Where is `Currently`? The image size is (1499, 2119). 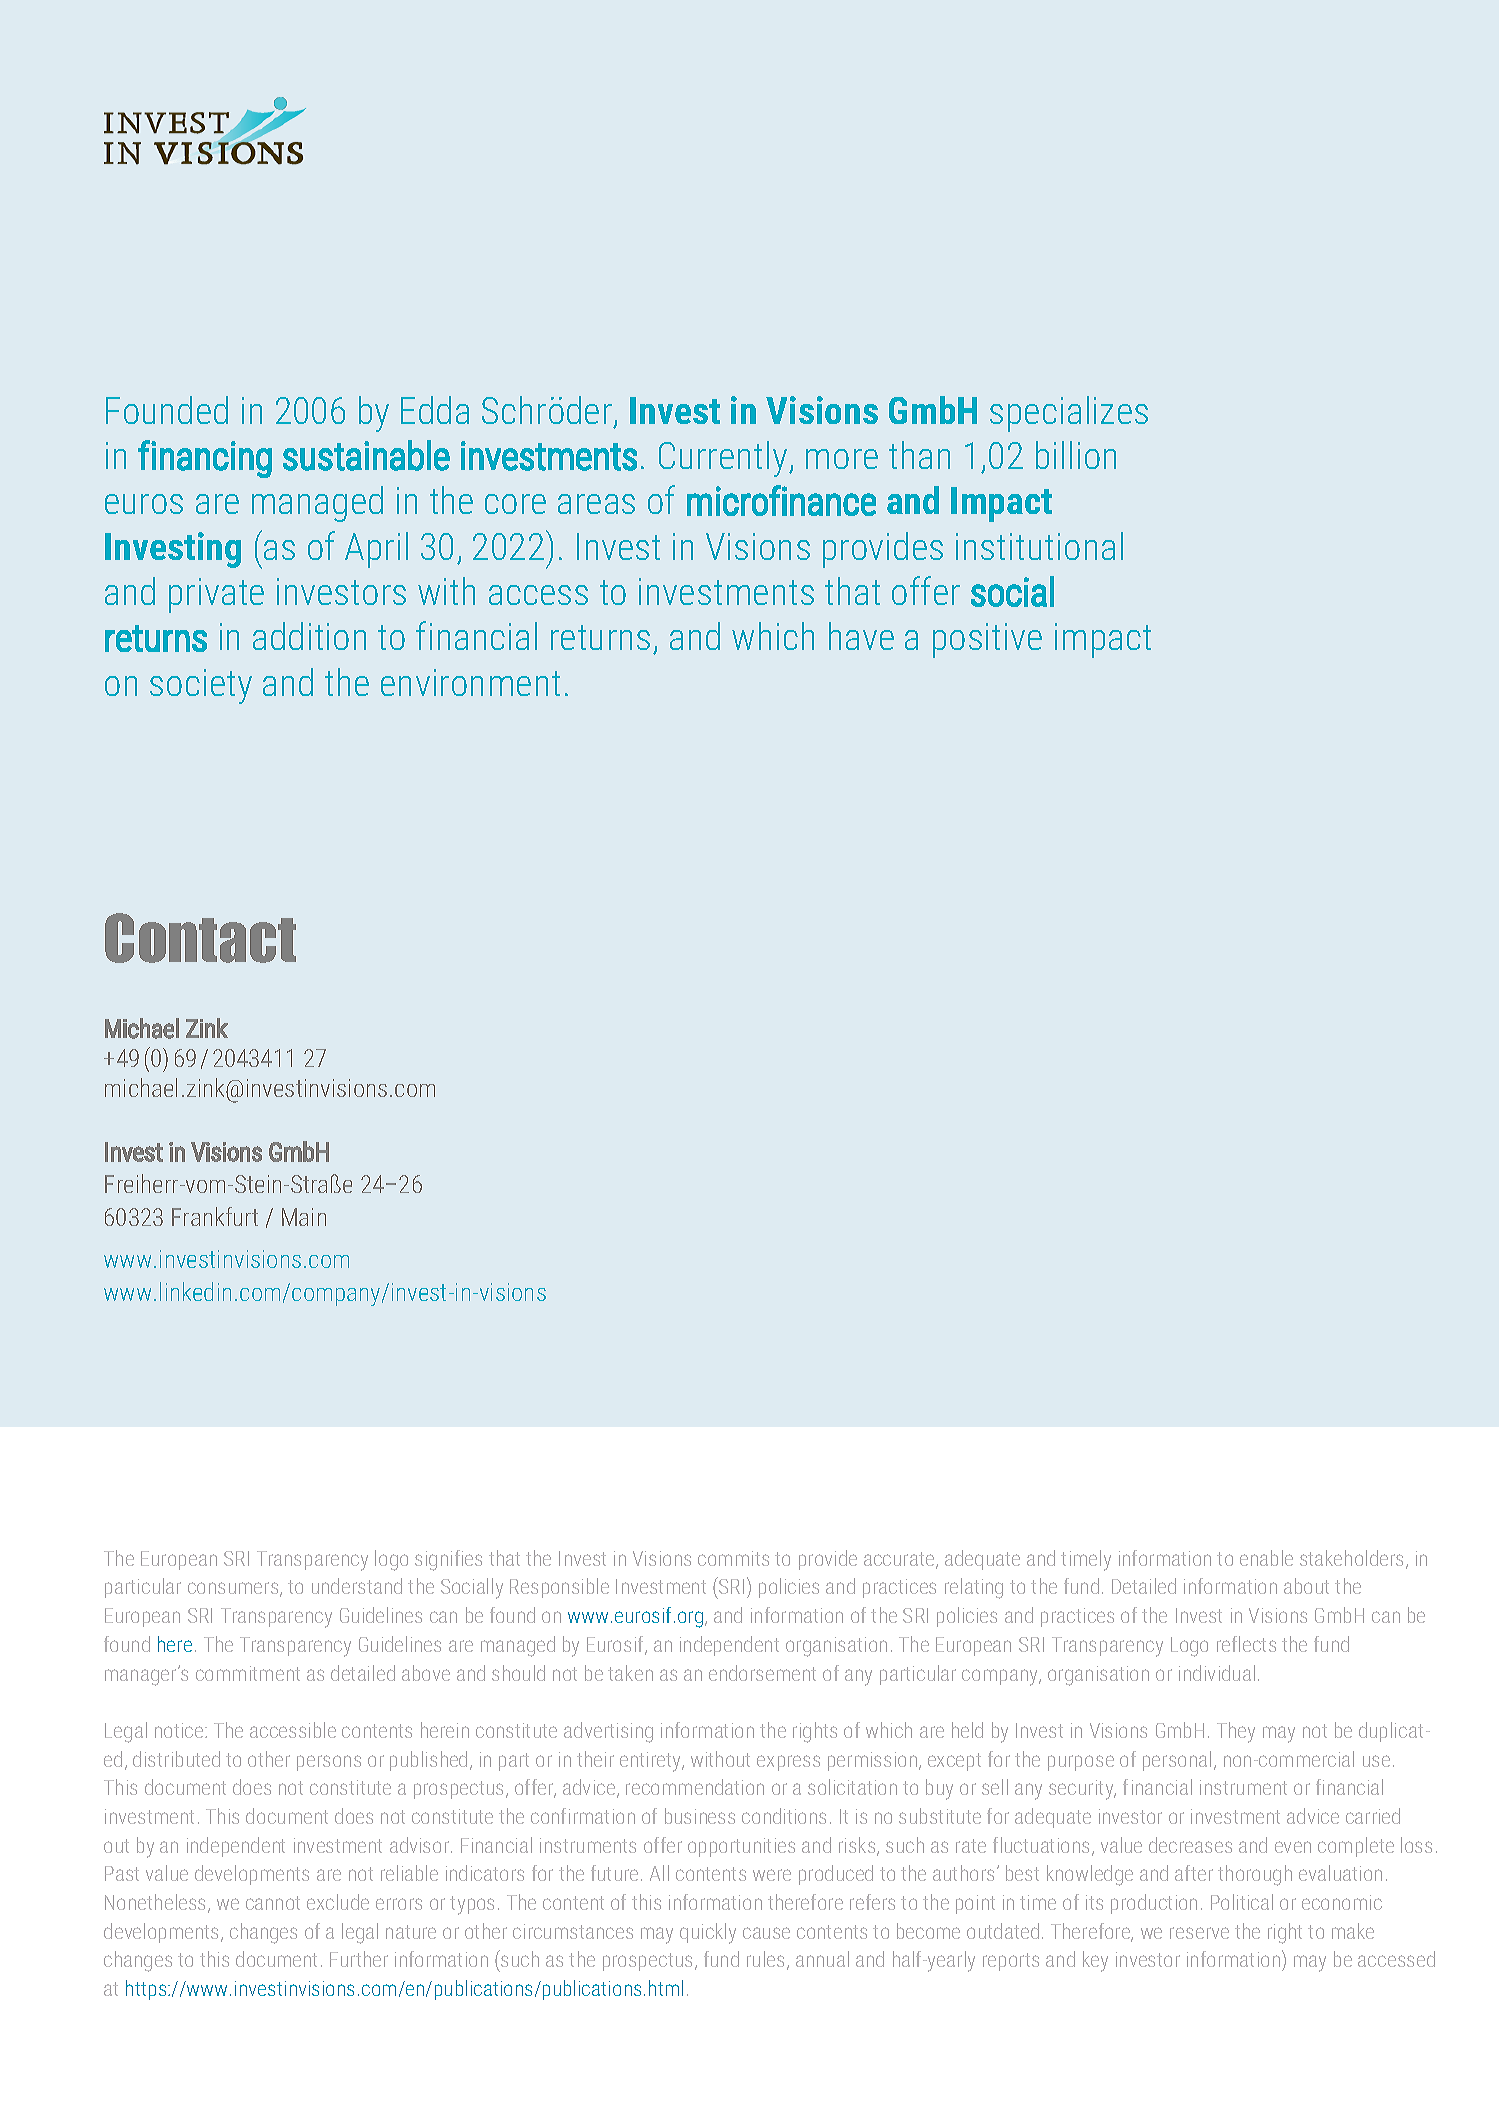 Currently is located at coordinates (724, 459).
